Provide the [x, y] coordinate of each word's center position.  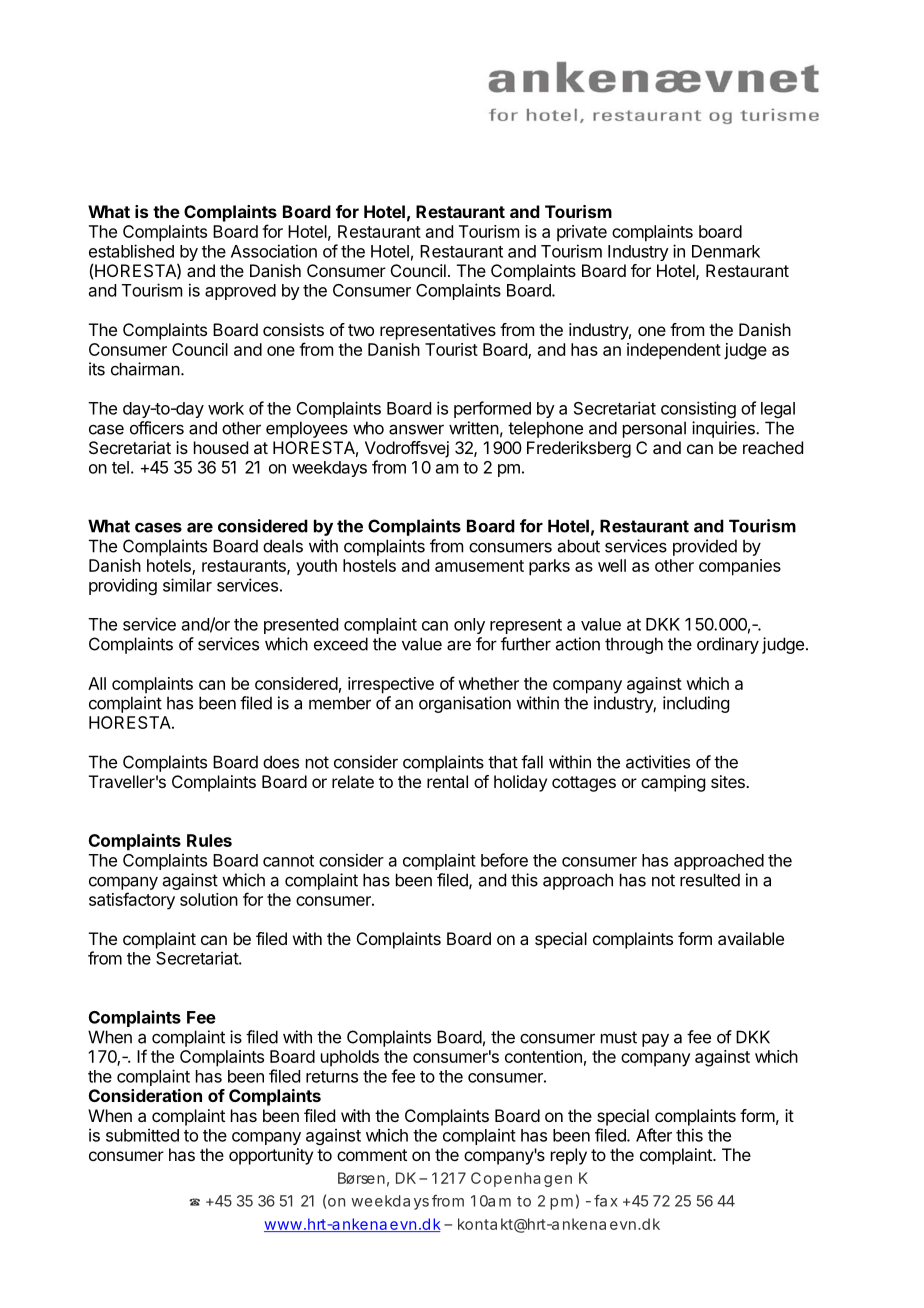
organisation [465, 704]
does [281, 762]
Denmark [726, 251]
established [131, 251]
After [654, 1135]
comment [372, 1155]
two [361, 330]
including [696, 704]
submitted [142, 1135]
